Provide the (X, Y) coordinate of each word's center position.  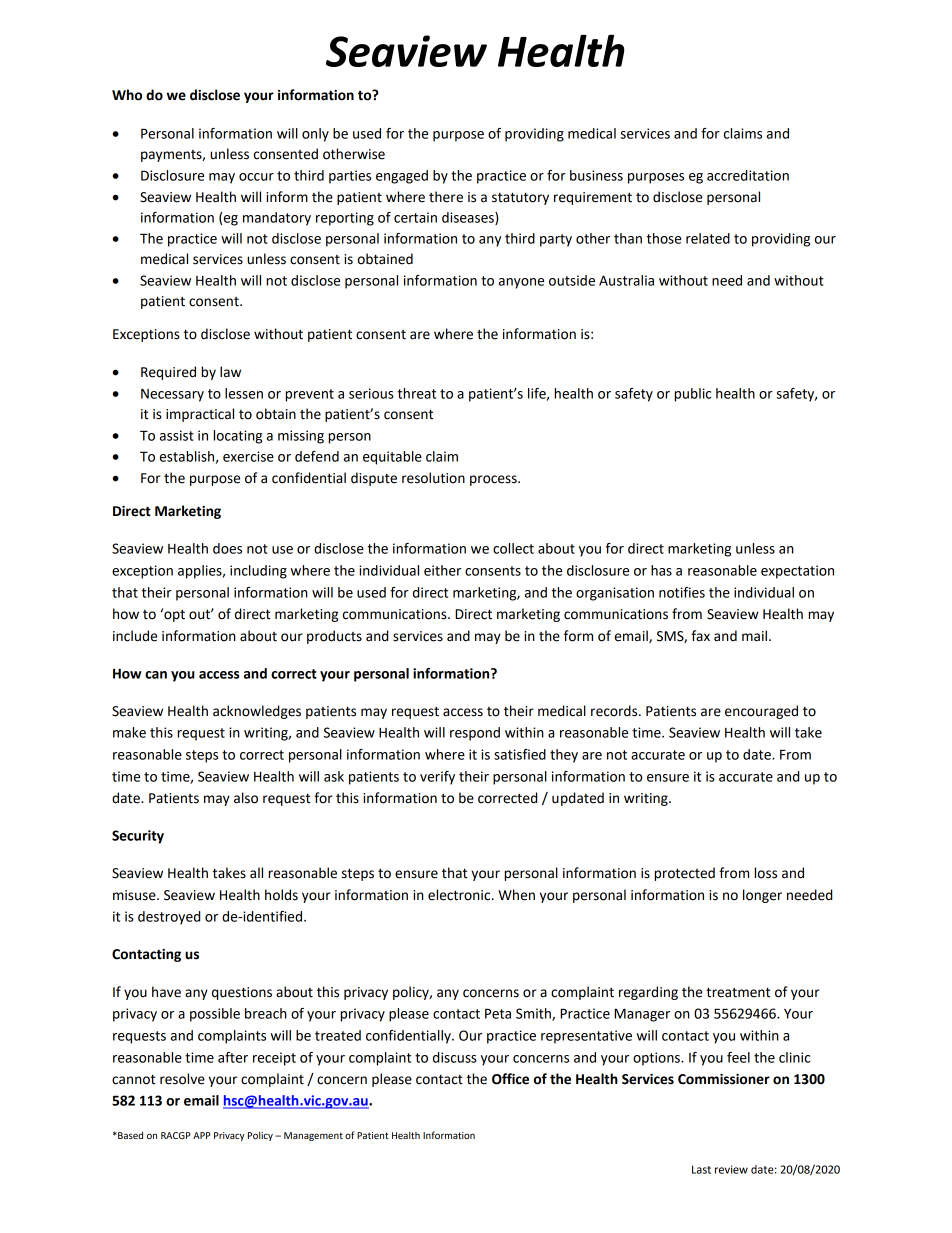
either (442, 570)
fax (700, 635)
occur (256, 177)
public (693, 395)
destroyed (169, 918)
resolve (182, 1079)
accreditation (748, 175)
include (135, 636)
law (230, 372)
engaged (402, 177)
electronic (460, 895)
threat (417, 393)
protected (684, 874)
